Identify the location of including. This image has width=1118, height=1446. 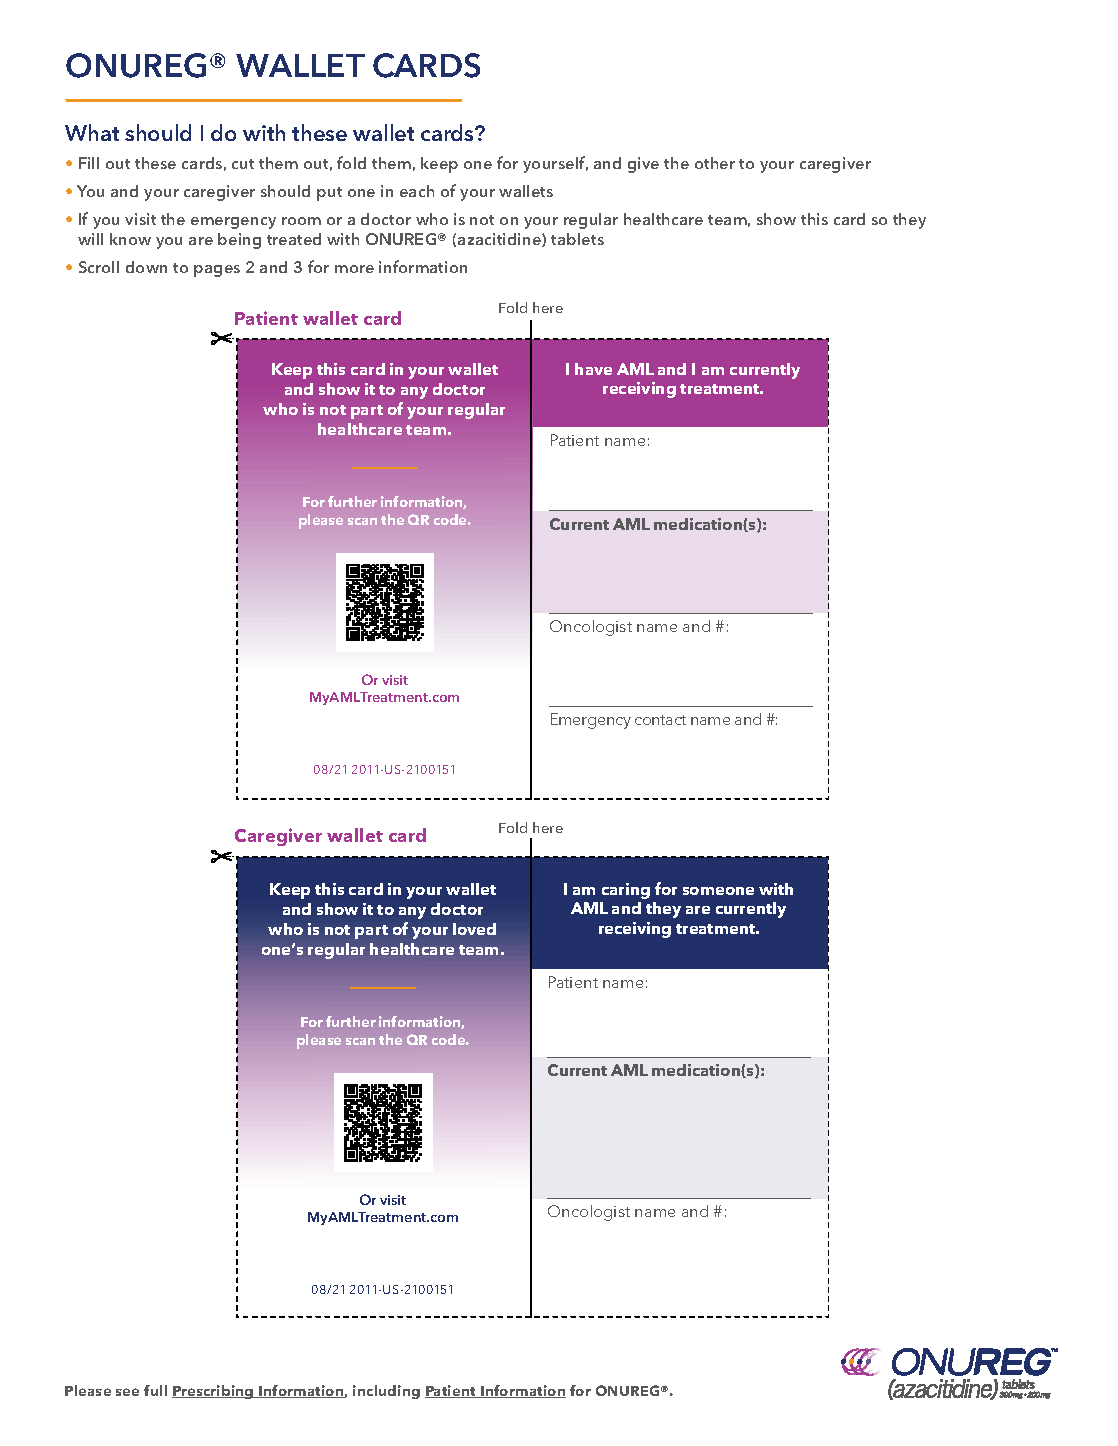
(386, 1392).
